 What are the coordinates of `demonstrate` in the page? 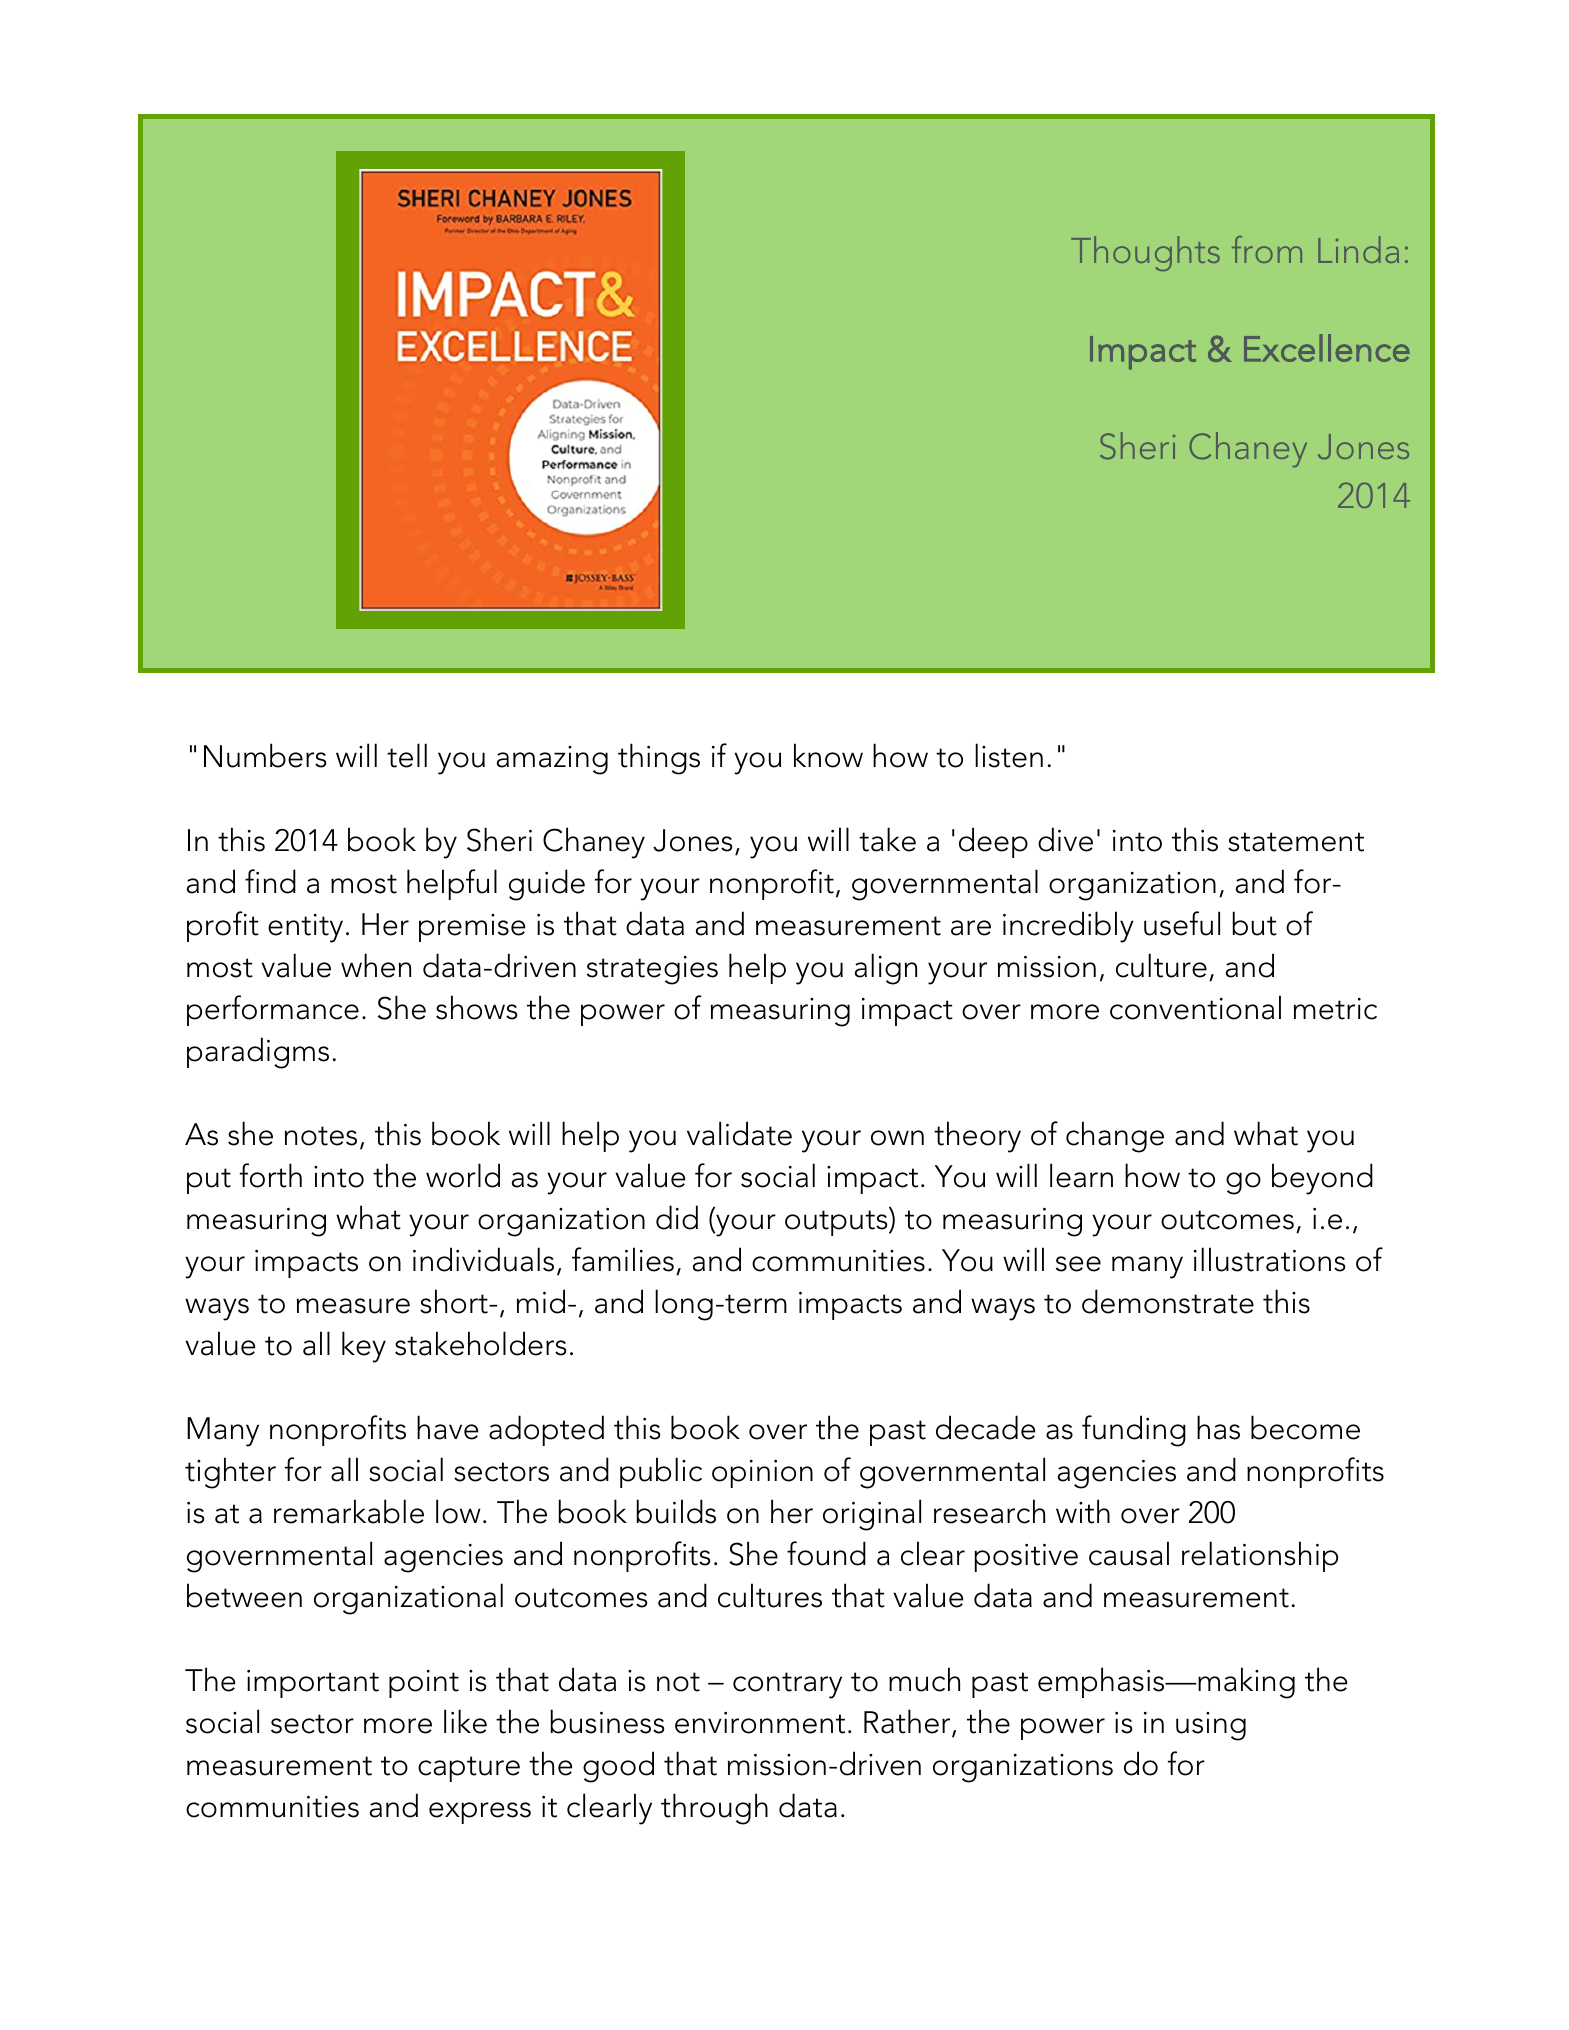 It's located at (1168, 1301).
